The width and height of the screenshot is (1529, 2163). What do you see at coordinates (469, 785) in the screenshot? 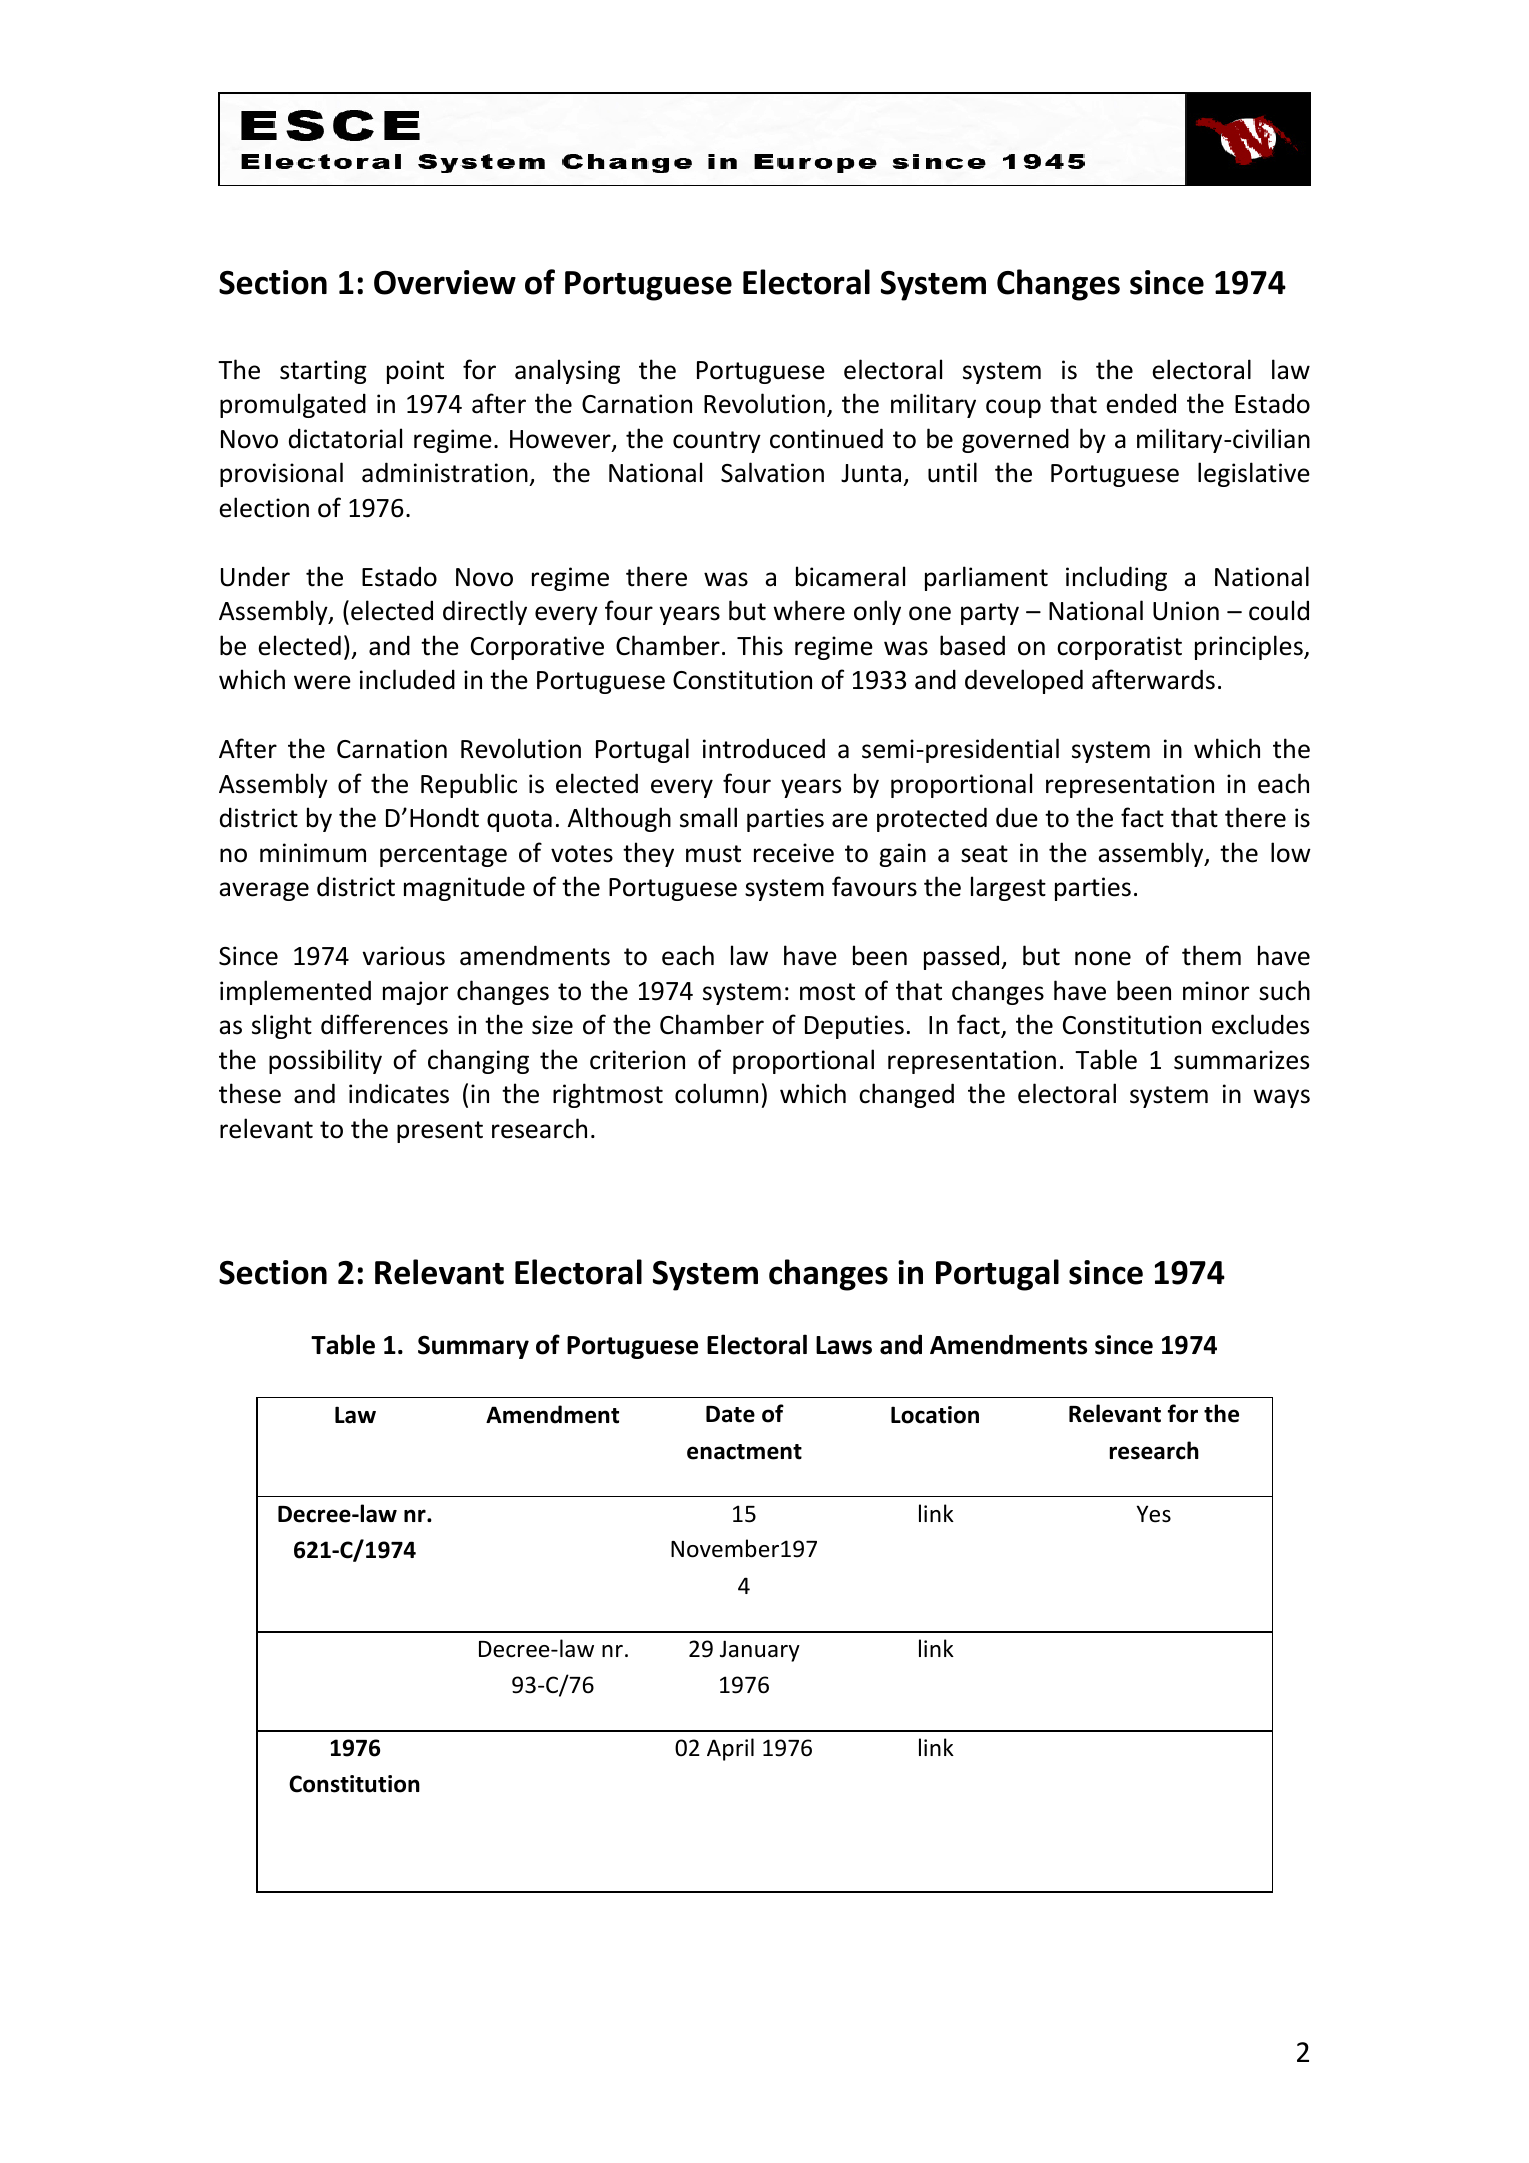
I see `Republic` at bounding box center [469, 785].
